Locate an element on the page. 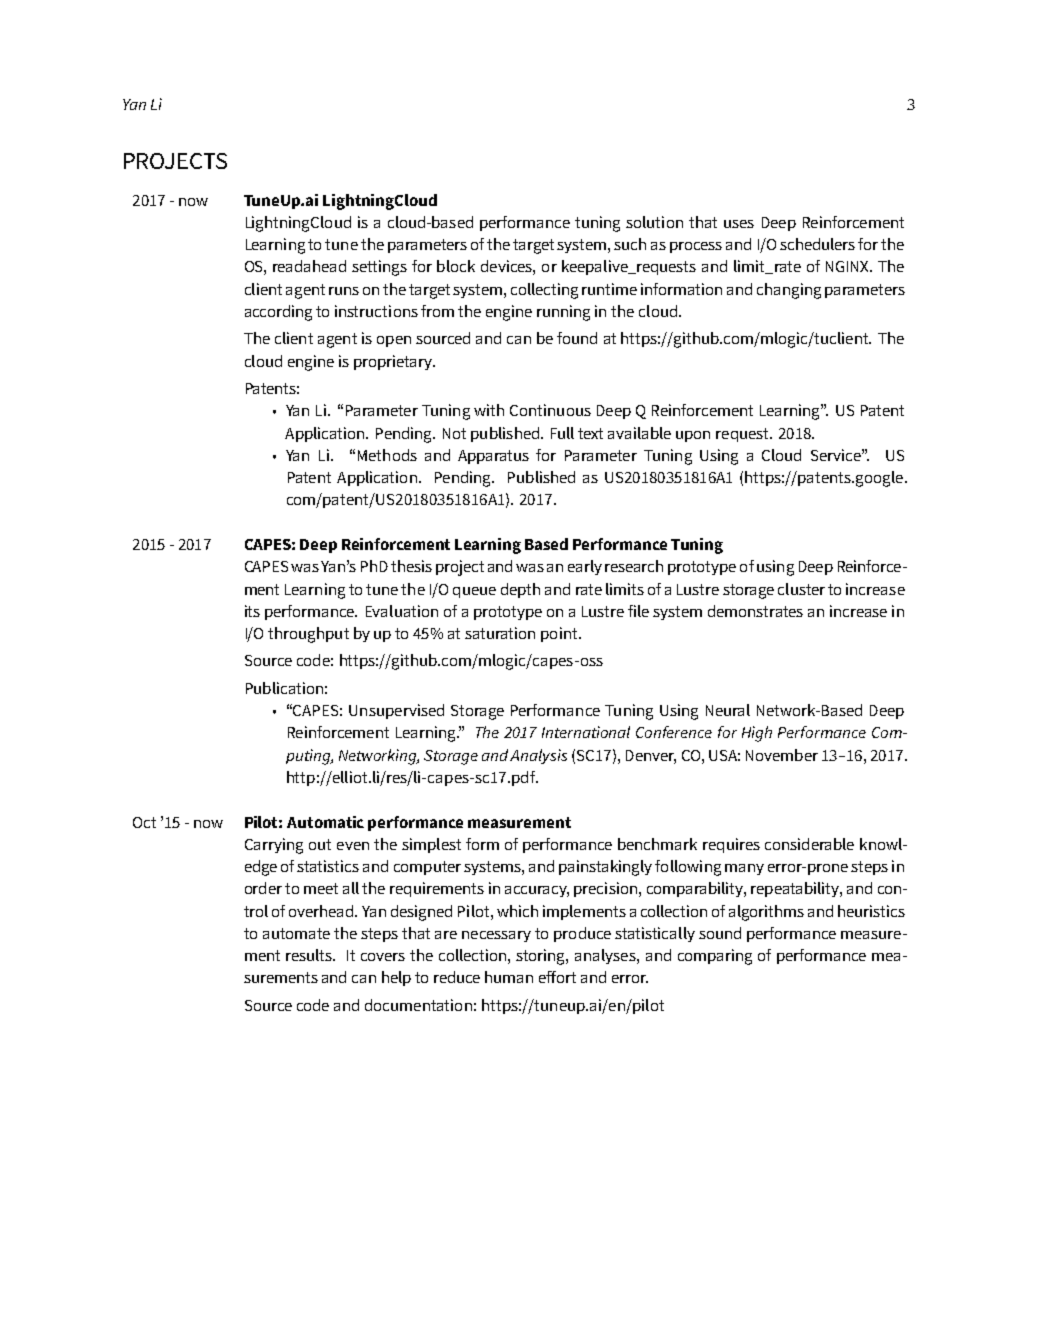 This image has width=1037, height=1342. throughput is located at coordinates (308, 635).
